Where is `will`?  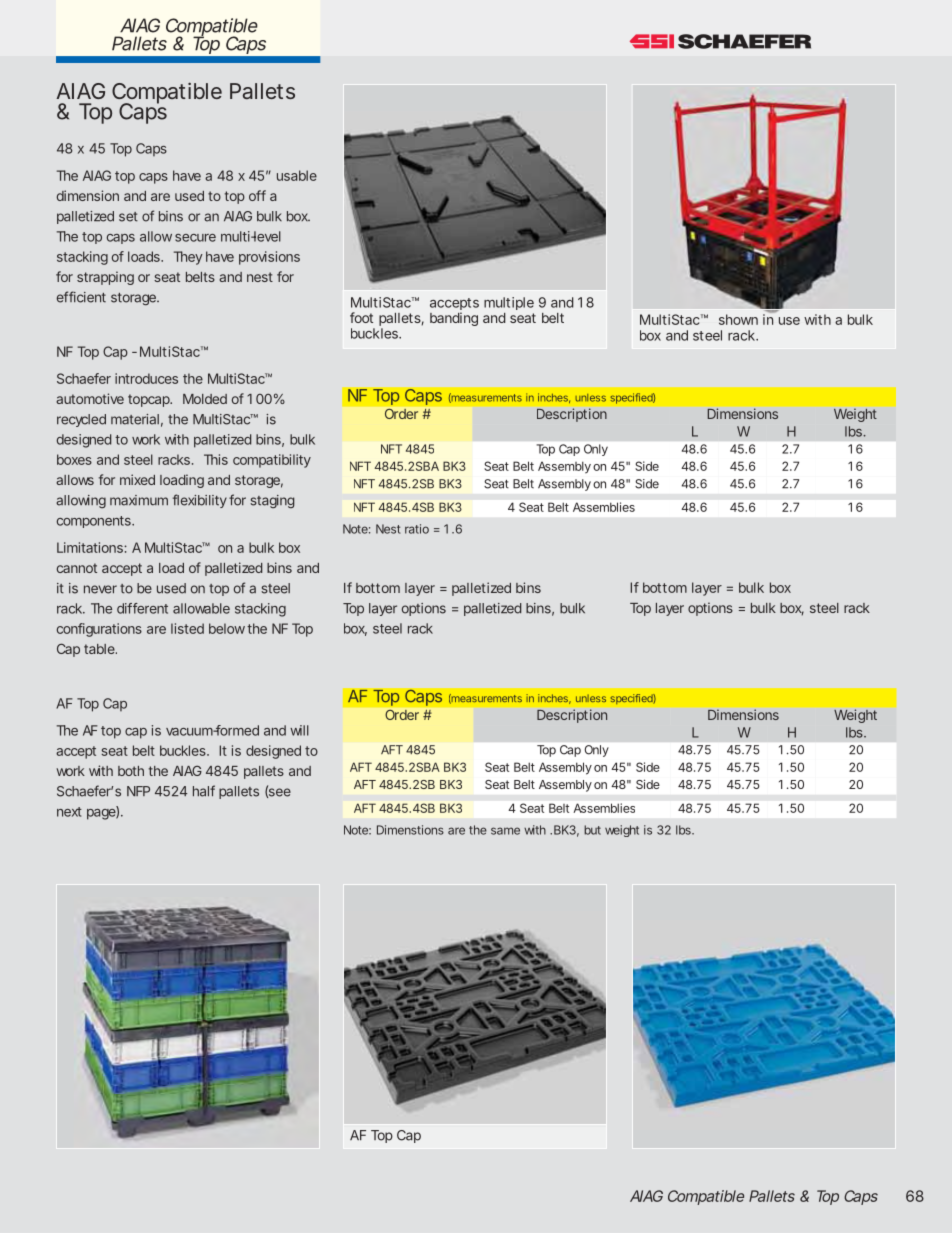
will is located at coordinates (299, 730).
